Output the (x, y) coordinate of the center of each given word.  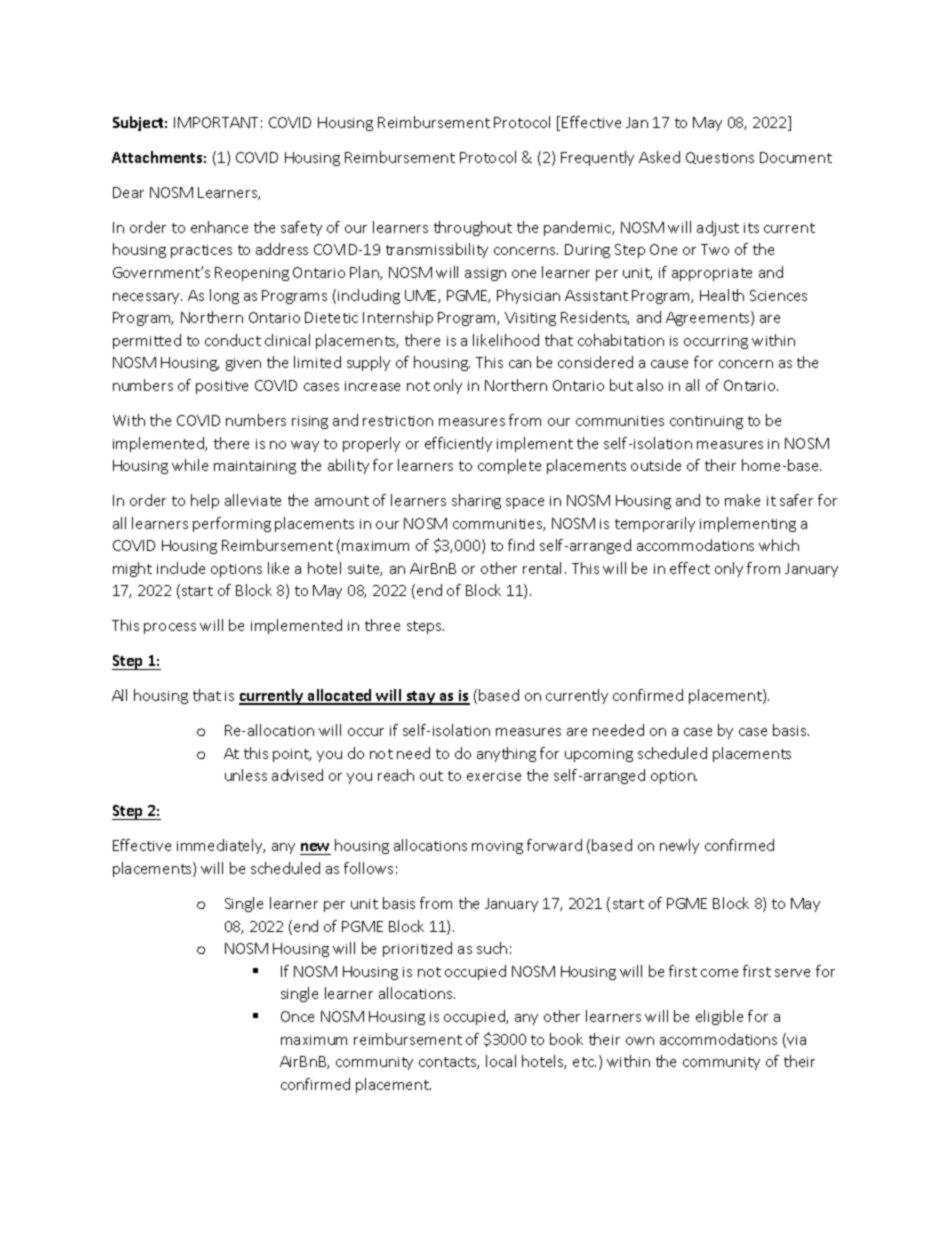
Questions (720, 158)
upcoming (599, 755)
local (501, 1061)
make (742, 500)
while (190, 465)
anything (506, 754)
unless (246, 775)
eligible (719, 1017)
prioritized (417, 949)
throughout (473, 228)
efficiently (458, 444)
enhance (219, 227)
